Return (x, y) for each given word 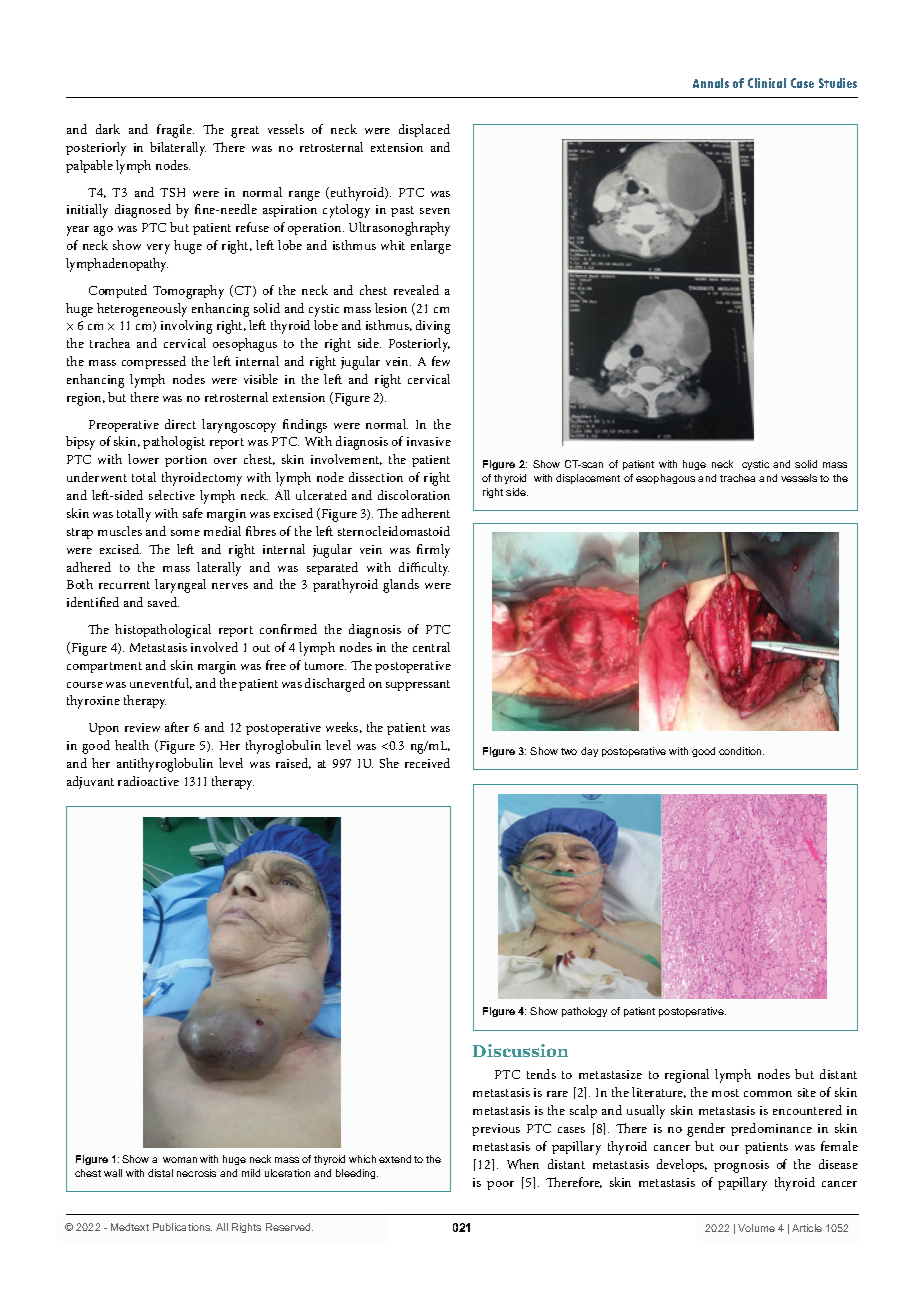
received (427, 763)
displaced (424, 130)
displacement (588, 479)
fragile (175, 131)
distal (160, 1173)
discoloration (414, 495)
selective (172, 495)
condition (741, 751)
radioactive (148, 781)
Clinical (767, 83)
